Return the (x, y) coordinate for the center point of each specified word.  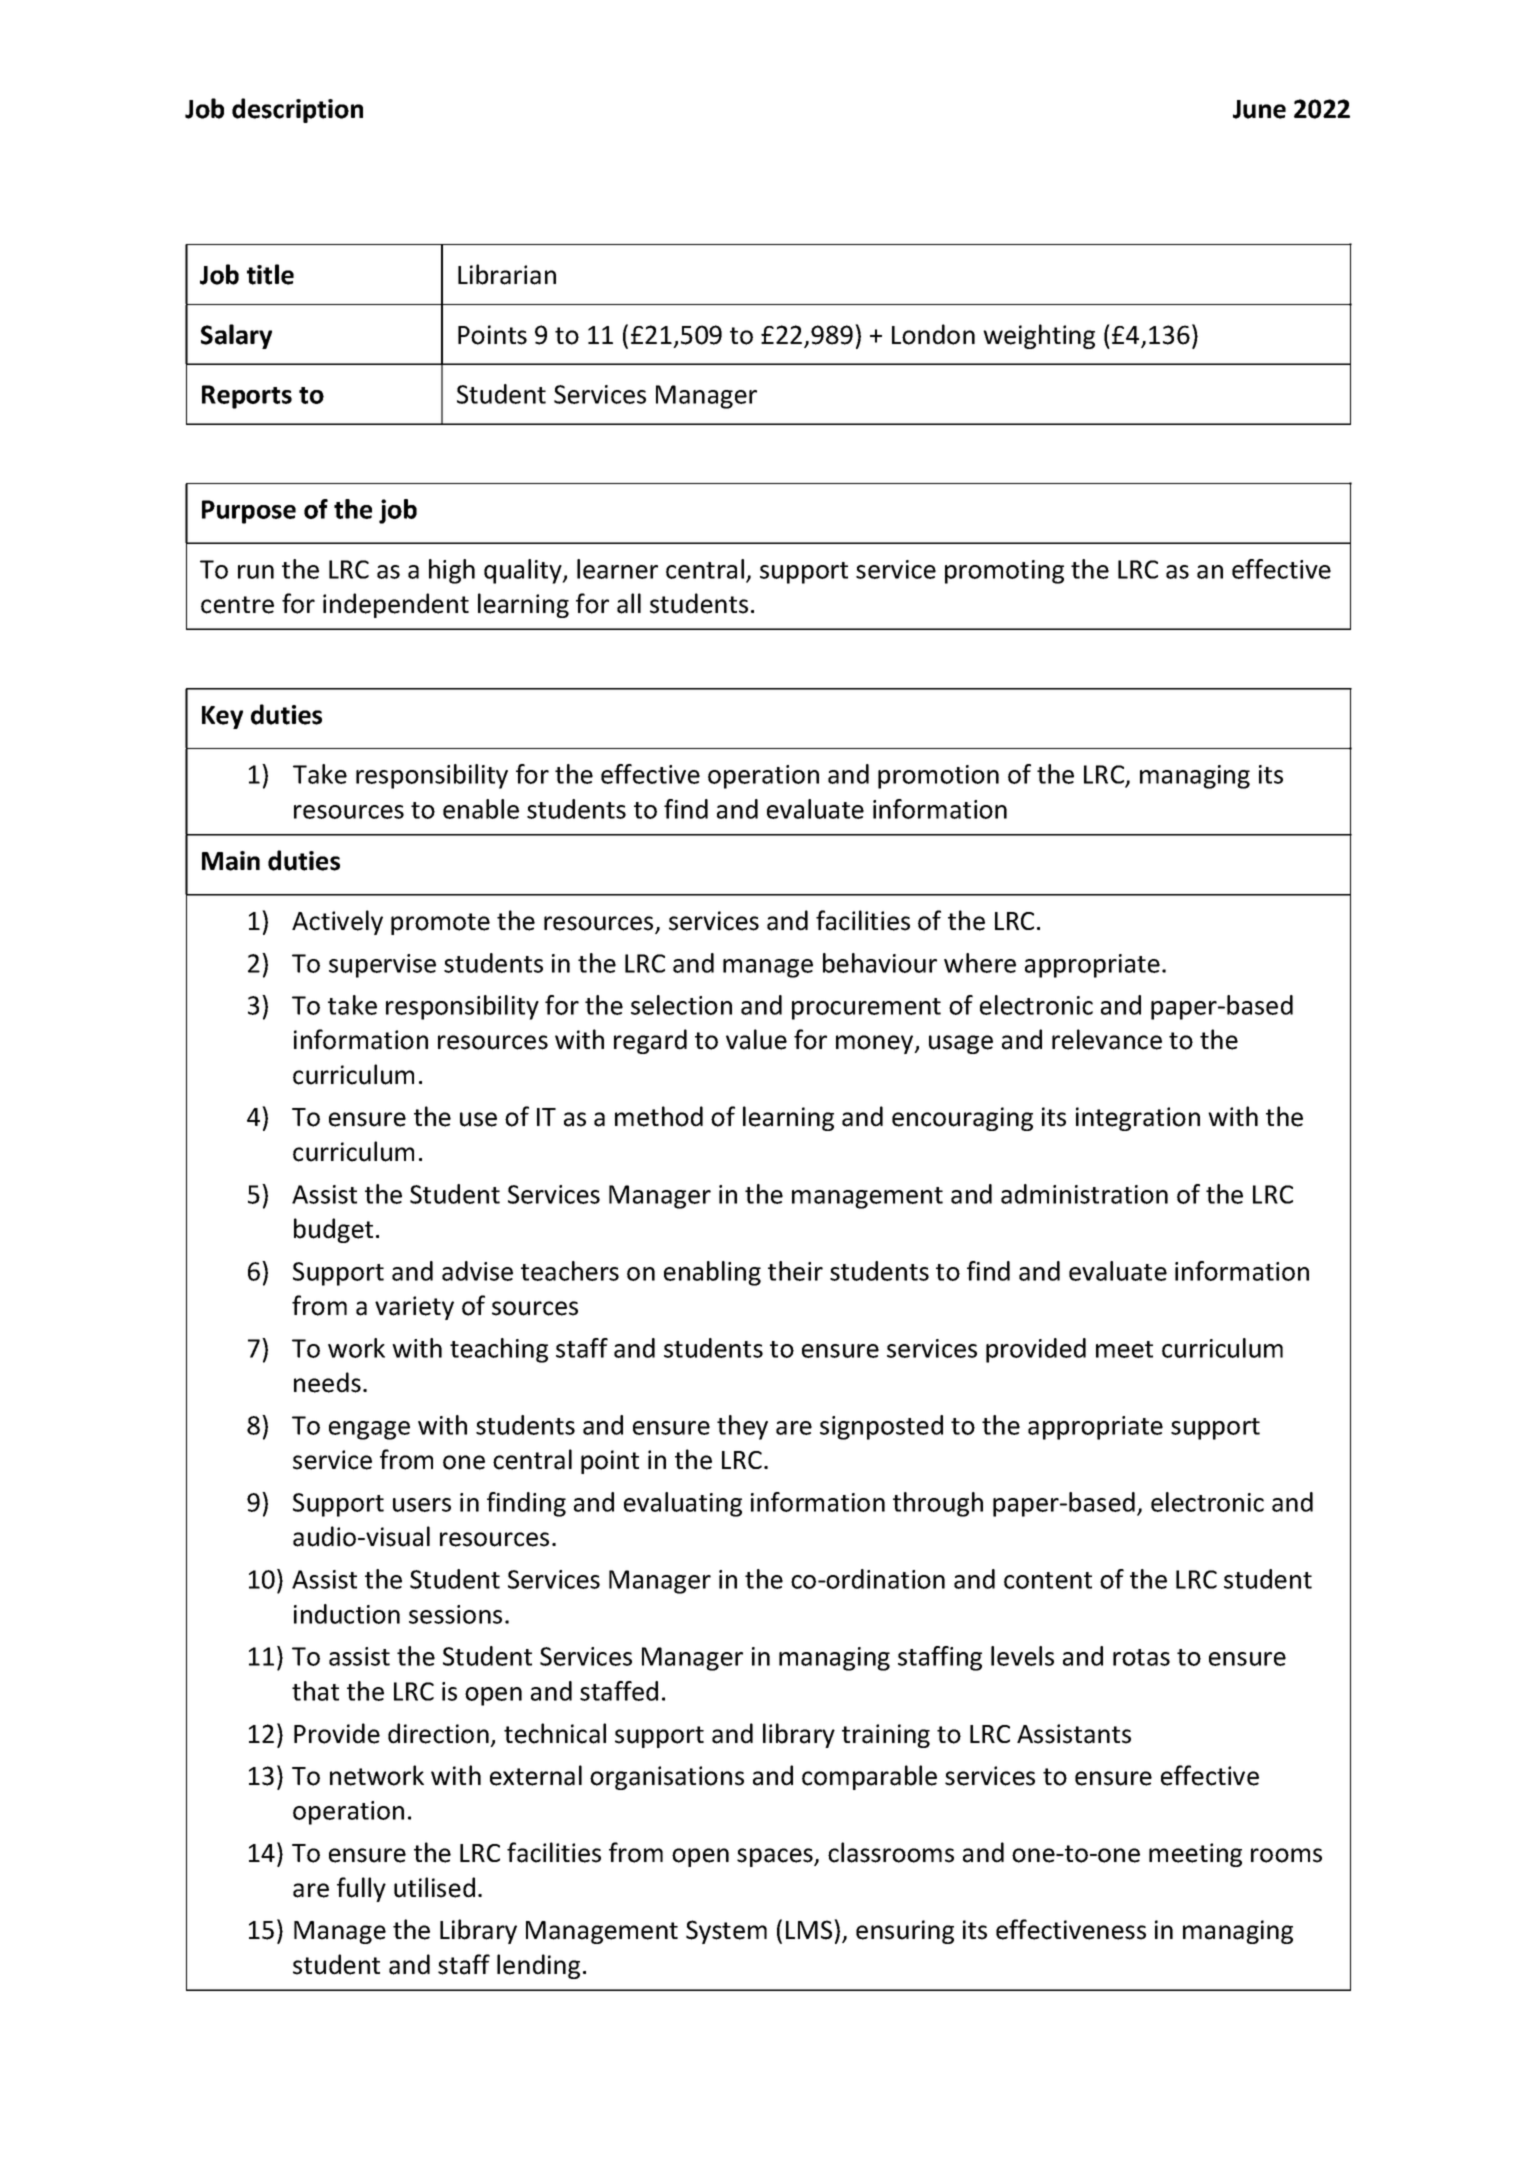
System (726, 1932)
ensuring (905, 1932)
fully (361, 1889)
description (297, 110)
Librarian (507, 274)
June (1259, 109)
